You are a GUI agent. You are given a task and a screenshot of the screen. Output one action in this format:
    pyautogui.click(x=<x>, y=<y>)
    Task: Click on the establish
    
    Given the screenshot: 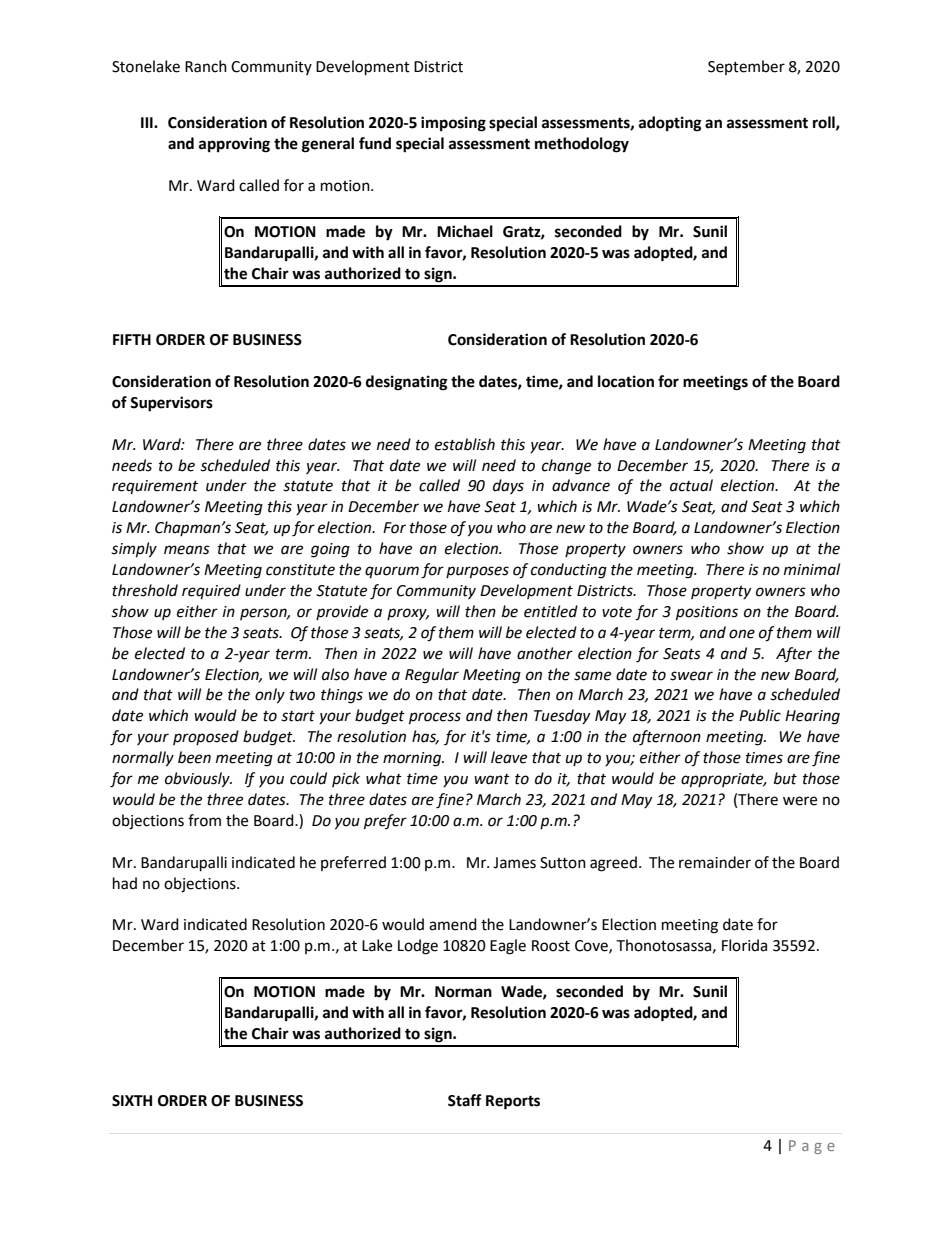 What is the action you would take?
    pyautogui.click(x=465, y=444)
